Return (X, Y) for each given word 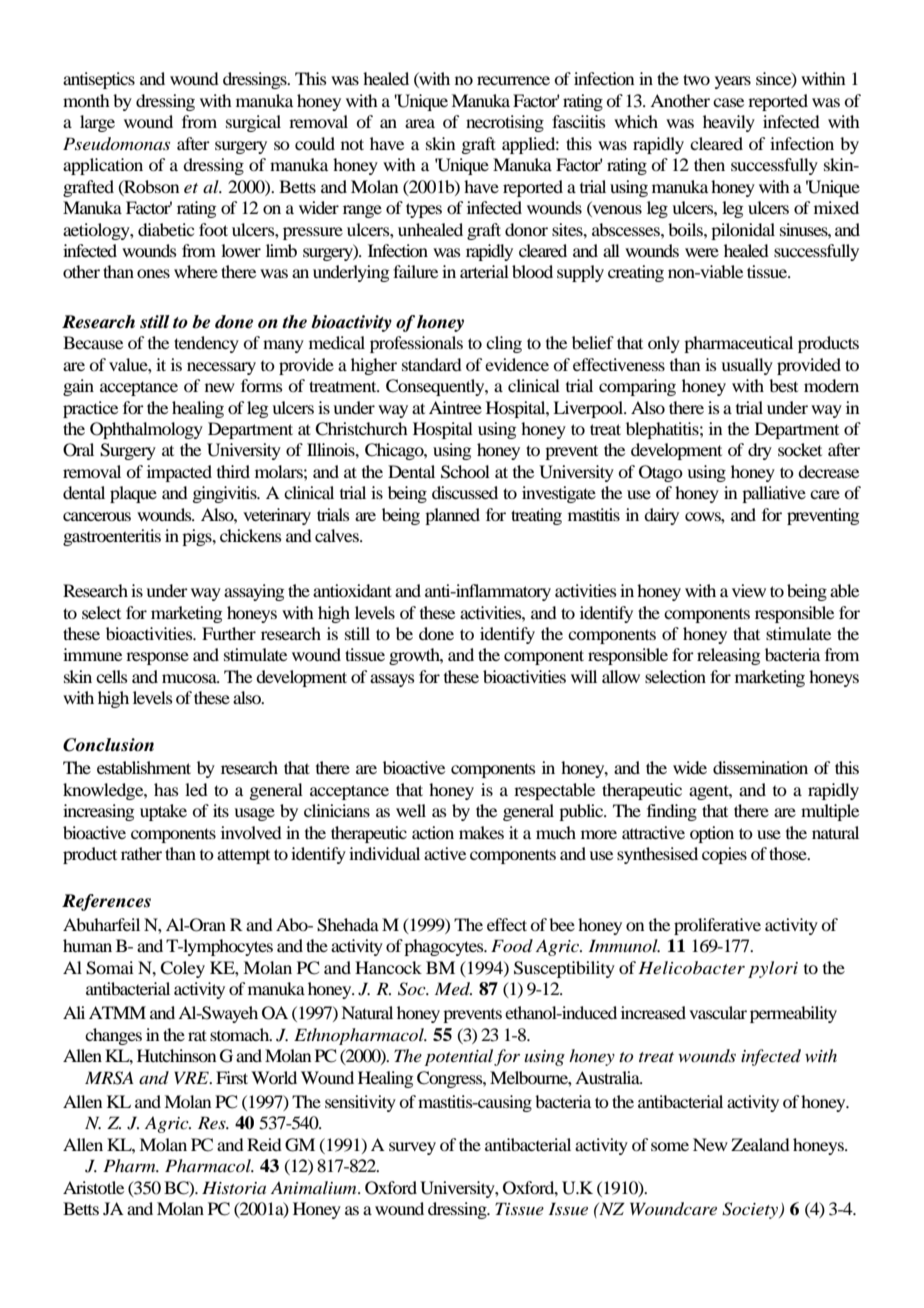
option (712, 834)
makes (481, 832)
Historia (234, 1187)
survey (412, 1148)
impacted (179, 473)
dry (760, 451)
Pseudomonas (116, 144)
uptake (163, 812)
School (465, 472)
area (420, 123)
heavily (729, 123)
